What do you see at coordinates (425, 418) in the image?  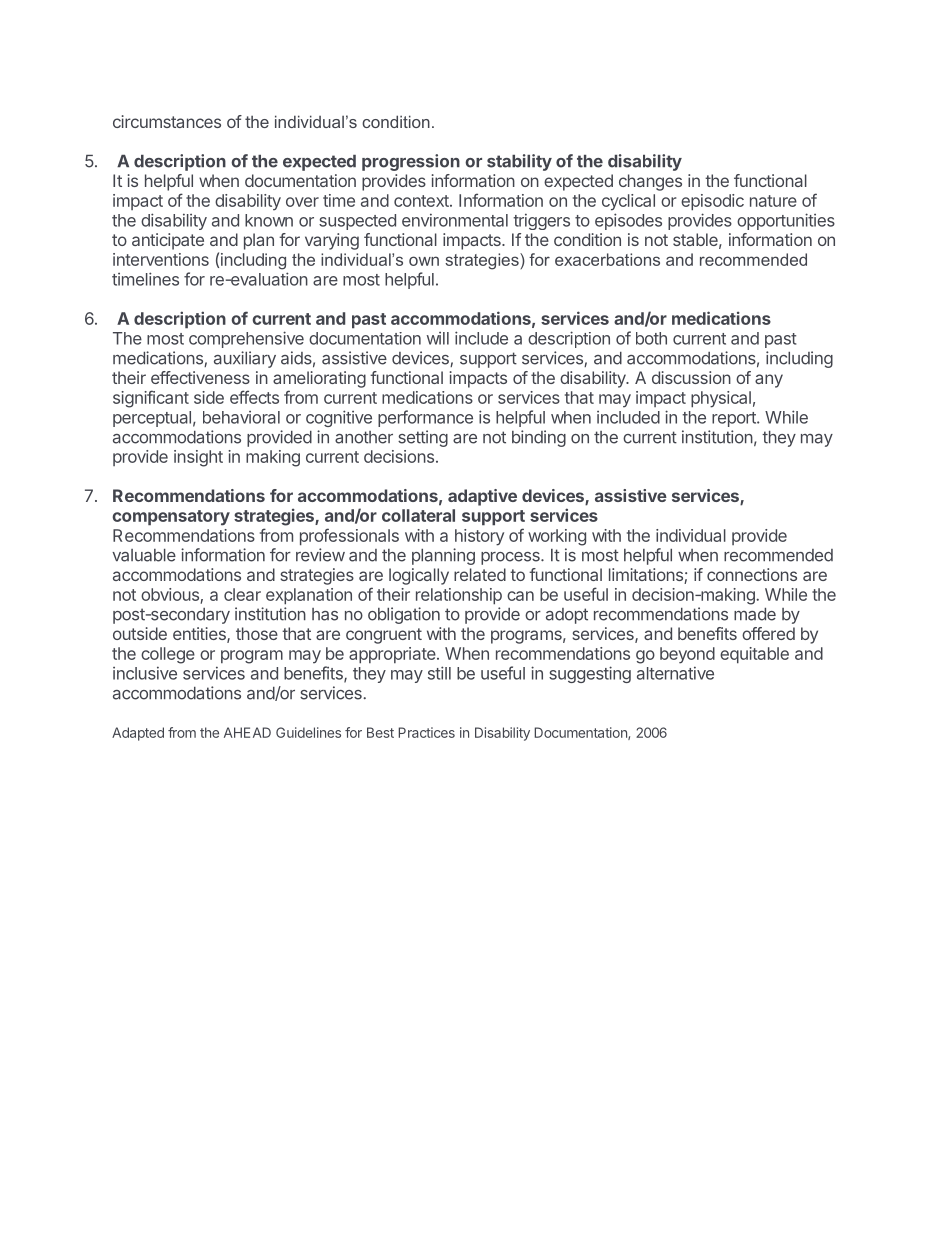 I see `performance` at bounding box center [425, 418].
